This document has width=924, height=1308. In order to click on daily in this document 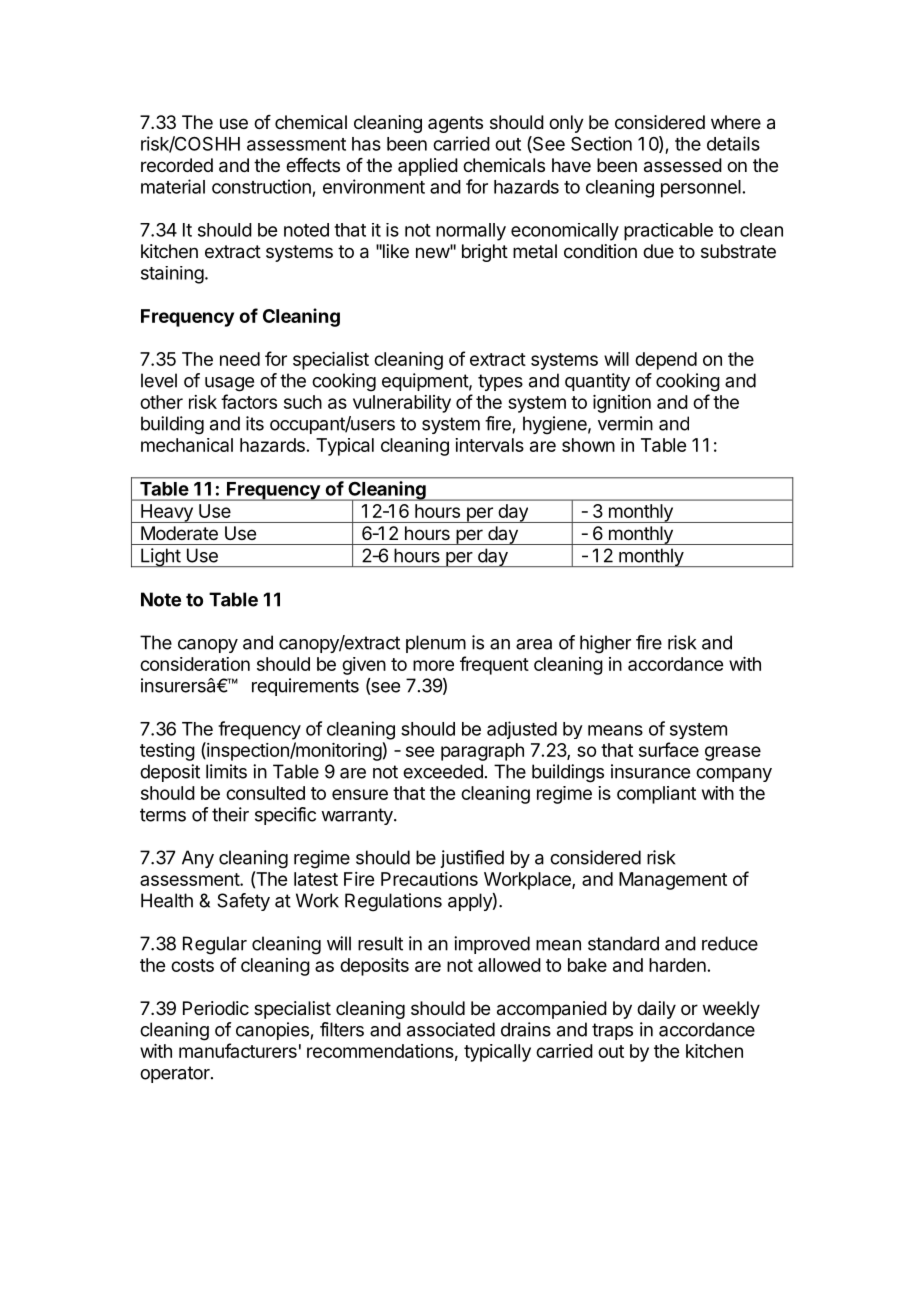, I will do `click(656, 1010)`.
